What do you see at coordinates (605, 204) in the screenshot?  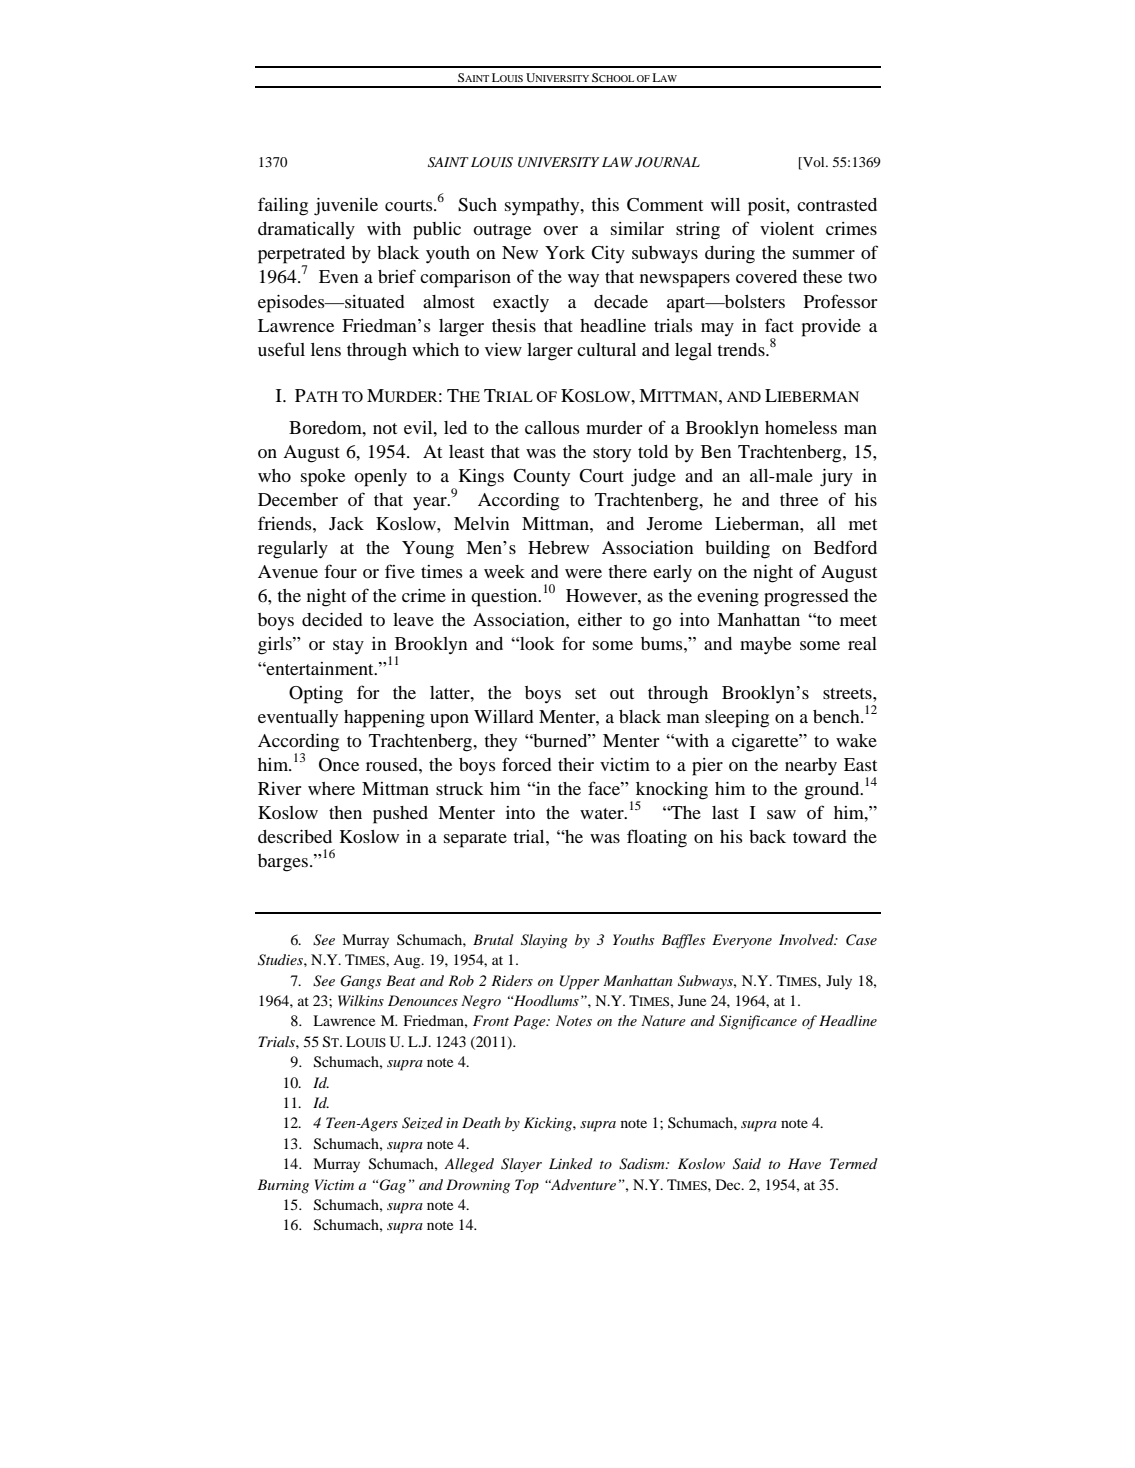 I see `this` at bounding box center [605, 204].
